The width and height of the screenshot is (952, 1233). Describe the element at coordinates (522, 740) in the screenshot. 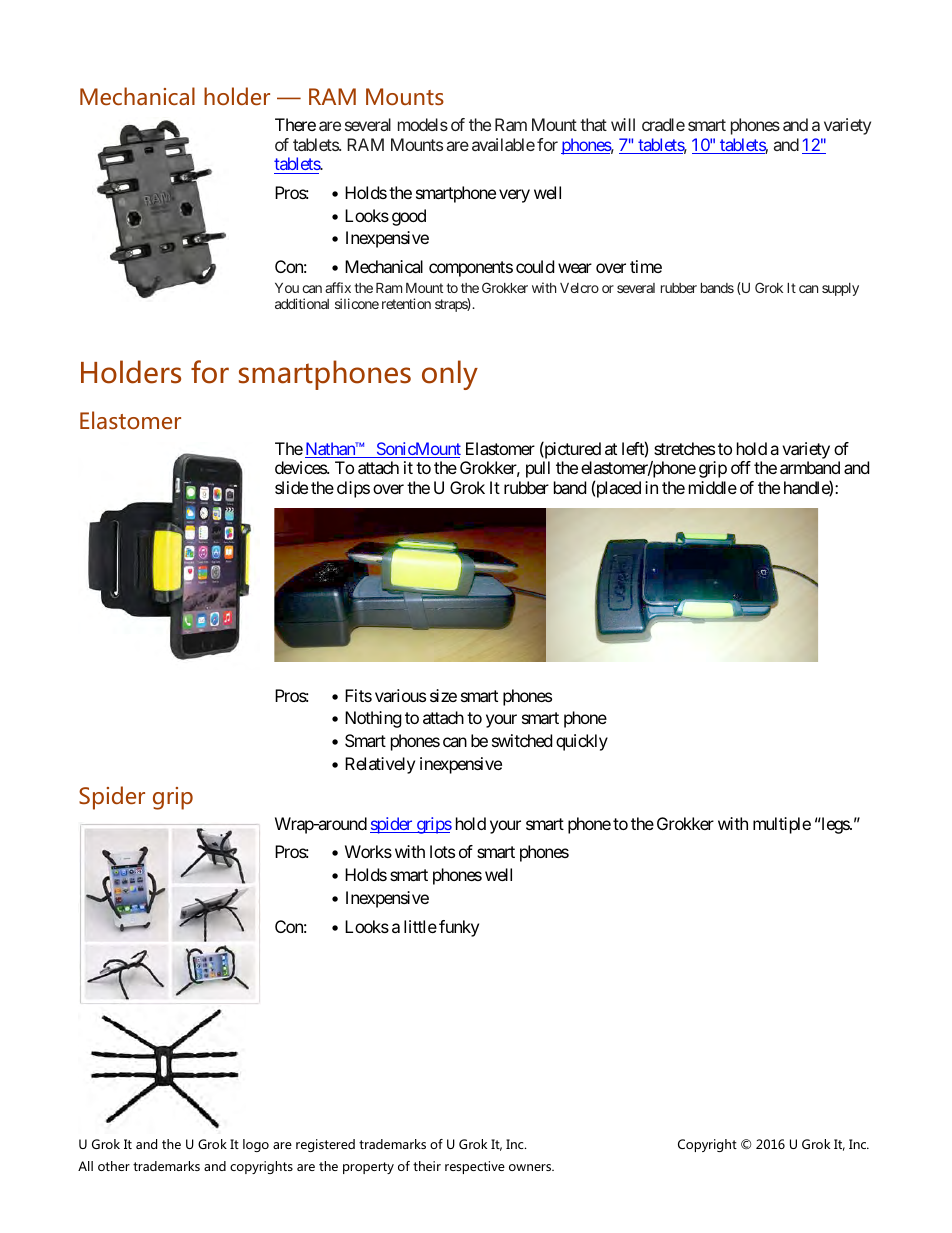

I see `switched` at that location.
